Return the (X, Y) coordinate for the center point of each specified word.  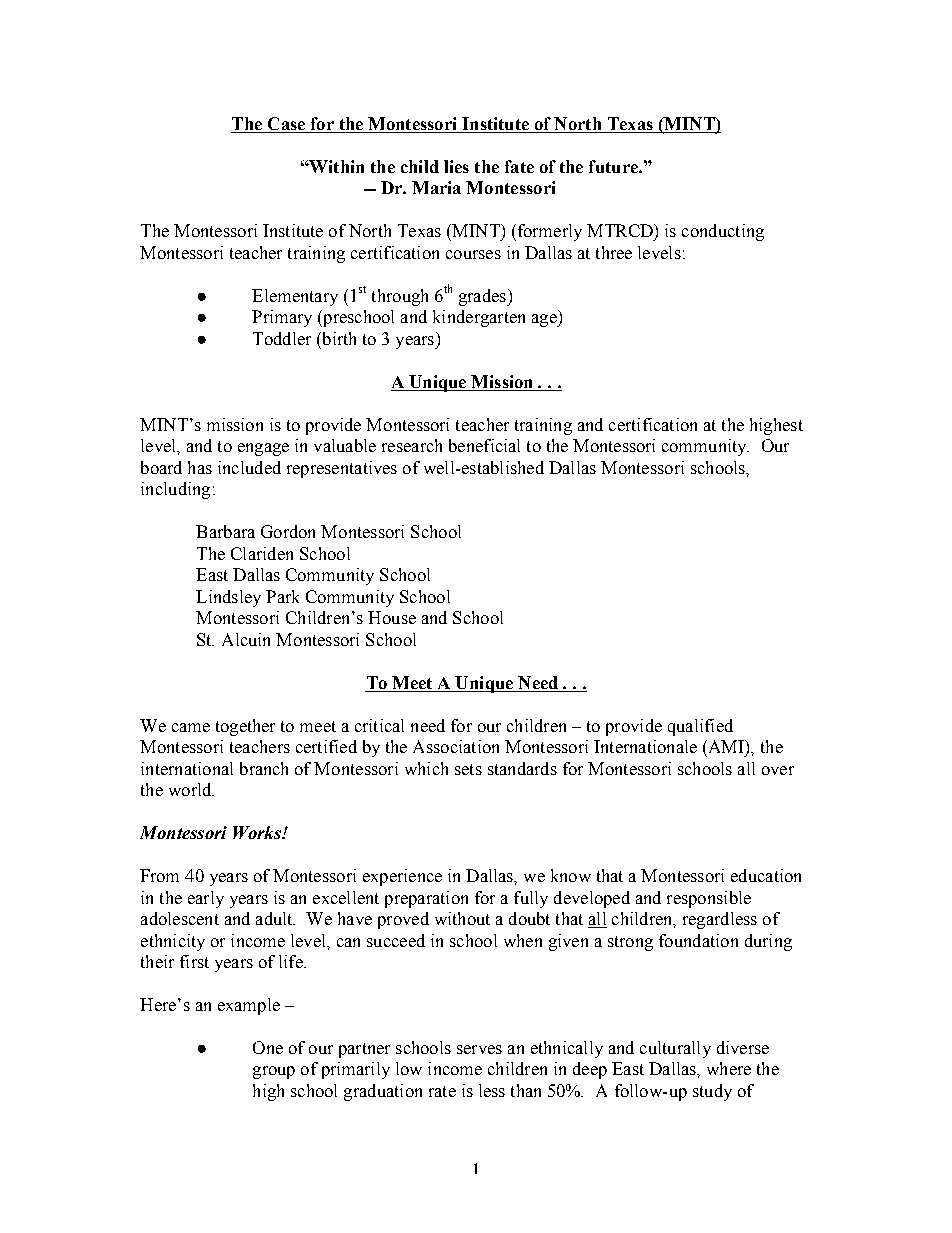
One (268, 1047)
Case (286, 125)
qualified (700, 727)
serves (479, 1049)
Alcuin (246, 639)
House (392, 617)
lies (456, 166)
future (614, 166)
